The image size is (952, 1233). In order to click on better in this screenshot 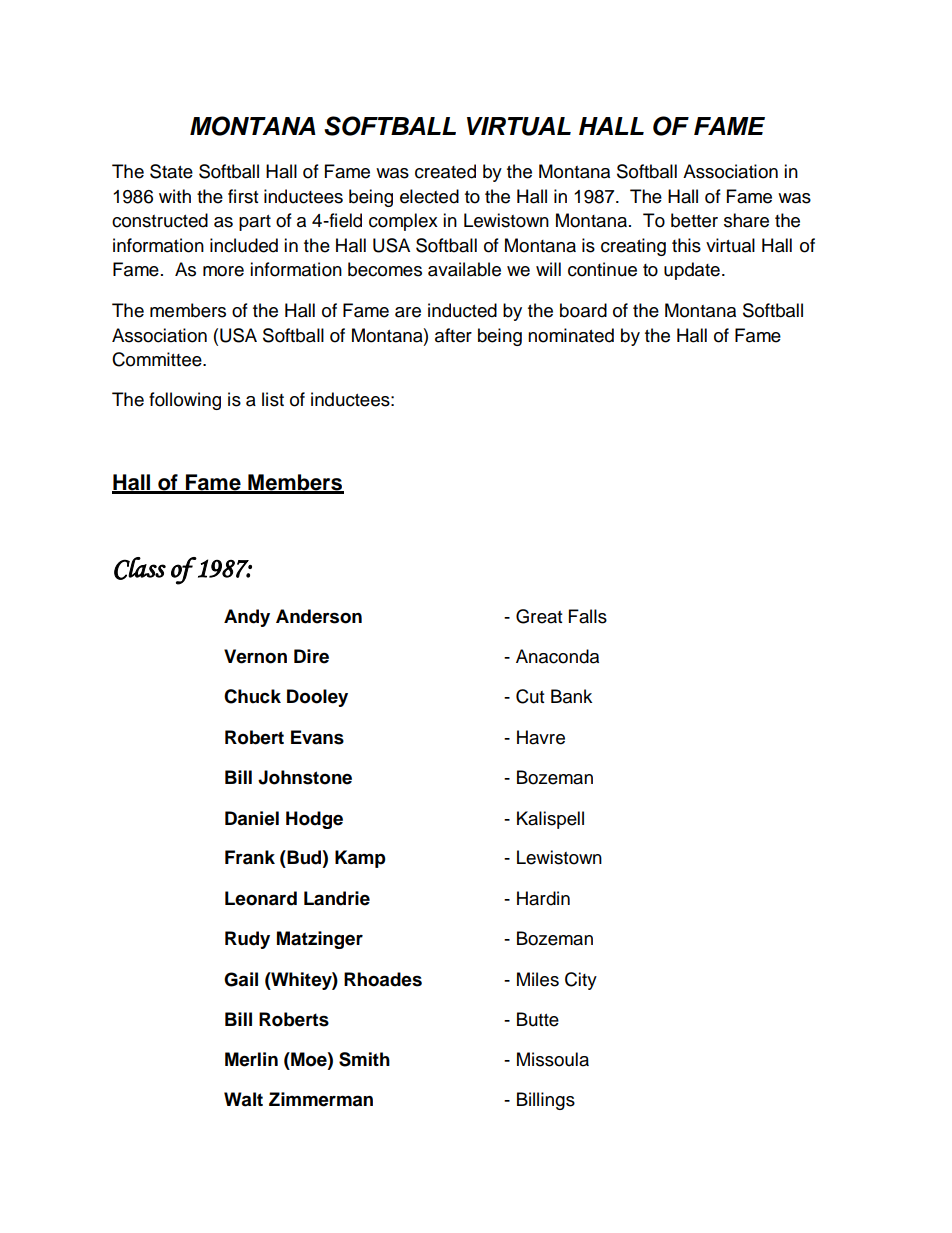, I will do `click(694, 220)`.
